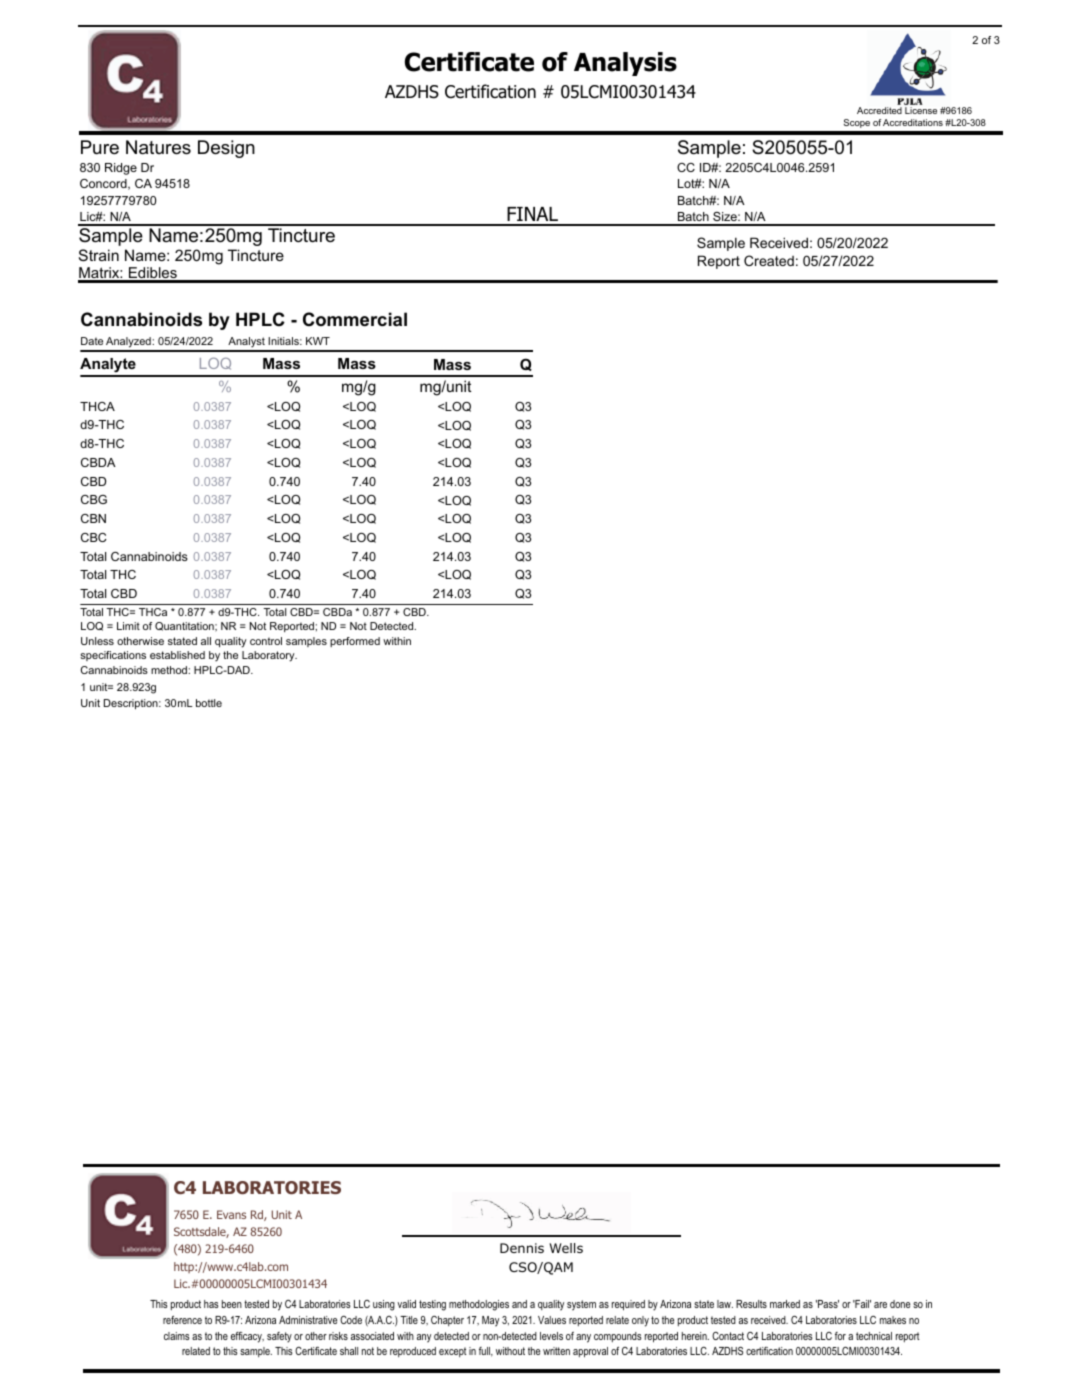 This screenshot has width=1081, height=1399. I want to click on Commercial, so click(355, 319).
